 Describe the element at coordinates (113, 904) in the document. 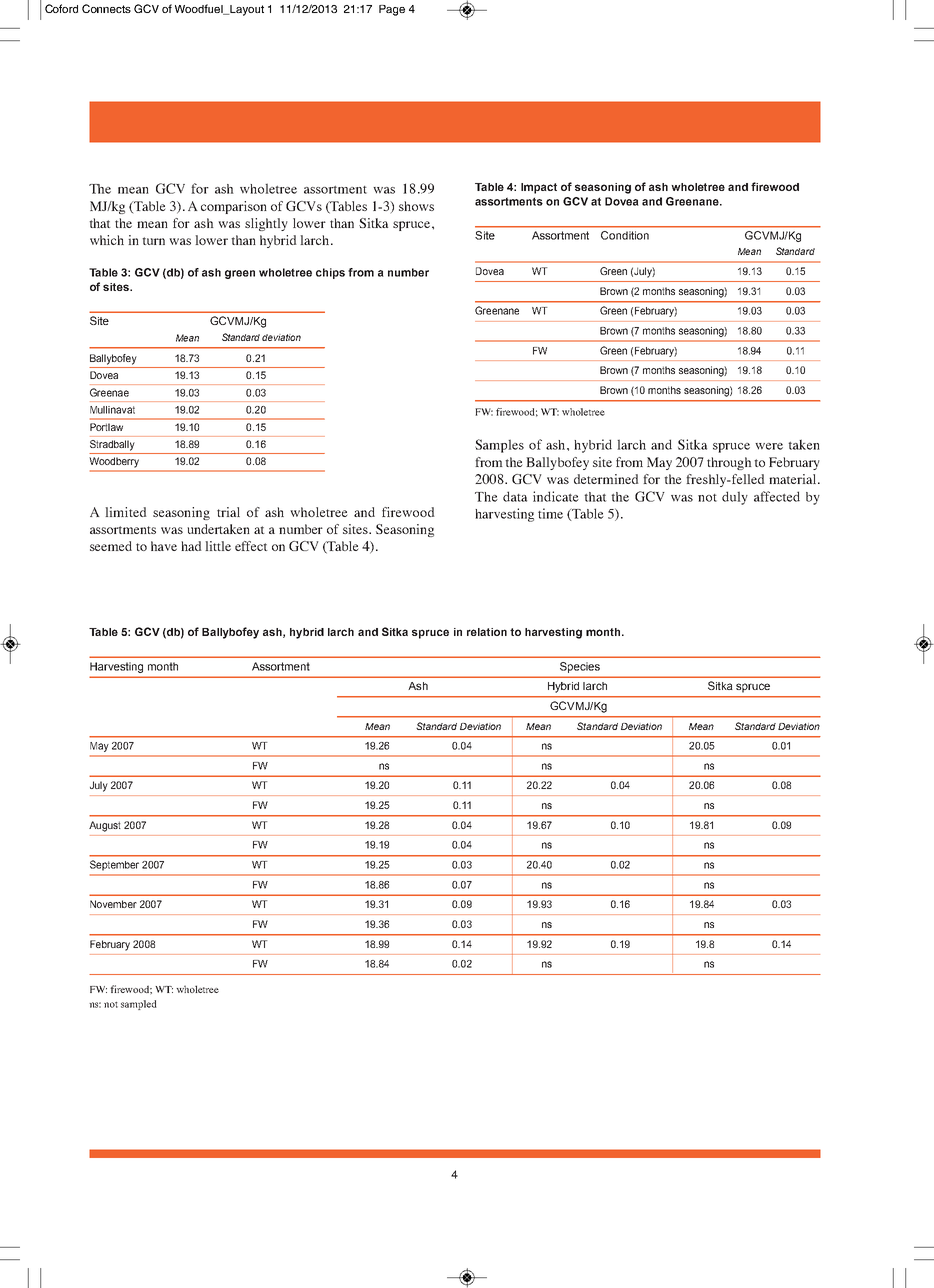

I see `November` at that location.
